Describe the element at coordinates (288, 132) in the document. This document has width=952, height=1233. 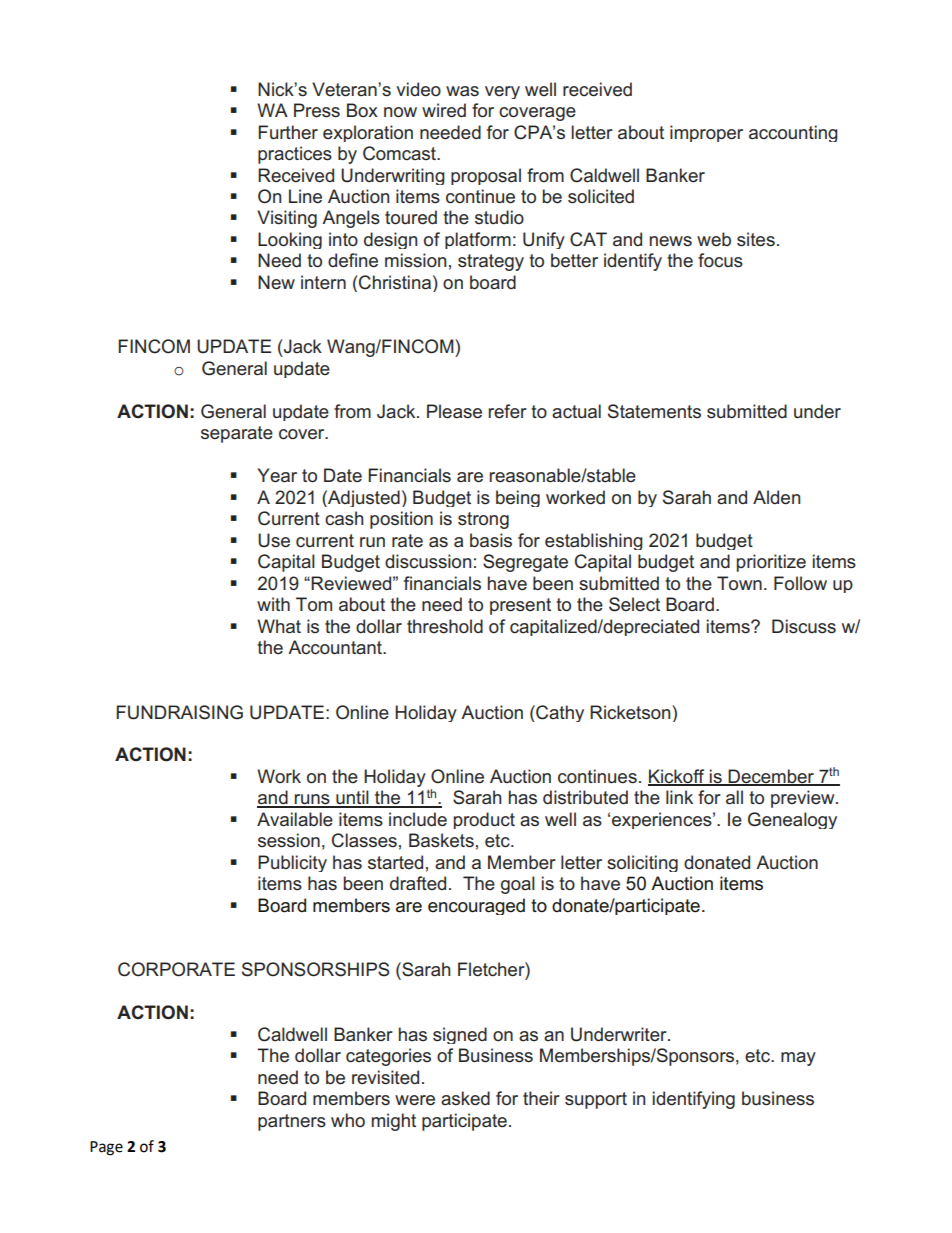
I see `Further` at that location.
